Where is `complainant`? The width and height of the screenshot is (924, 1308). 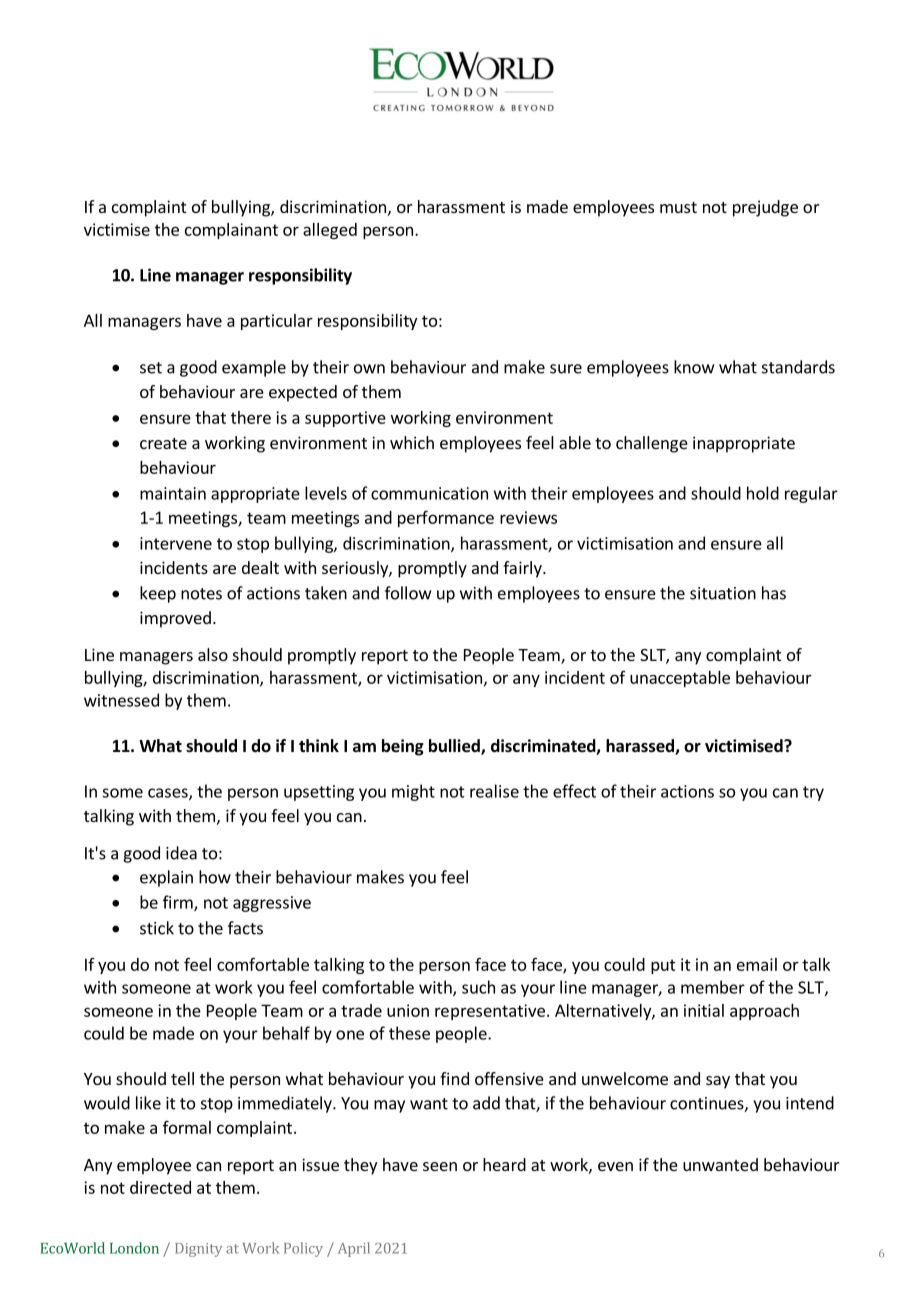 complainant is located at coordinates (231, 231).
